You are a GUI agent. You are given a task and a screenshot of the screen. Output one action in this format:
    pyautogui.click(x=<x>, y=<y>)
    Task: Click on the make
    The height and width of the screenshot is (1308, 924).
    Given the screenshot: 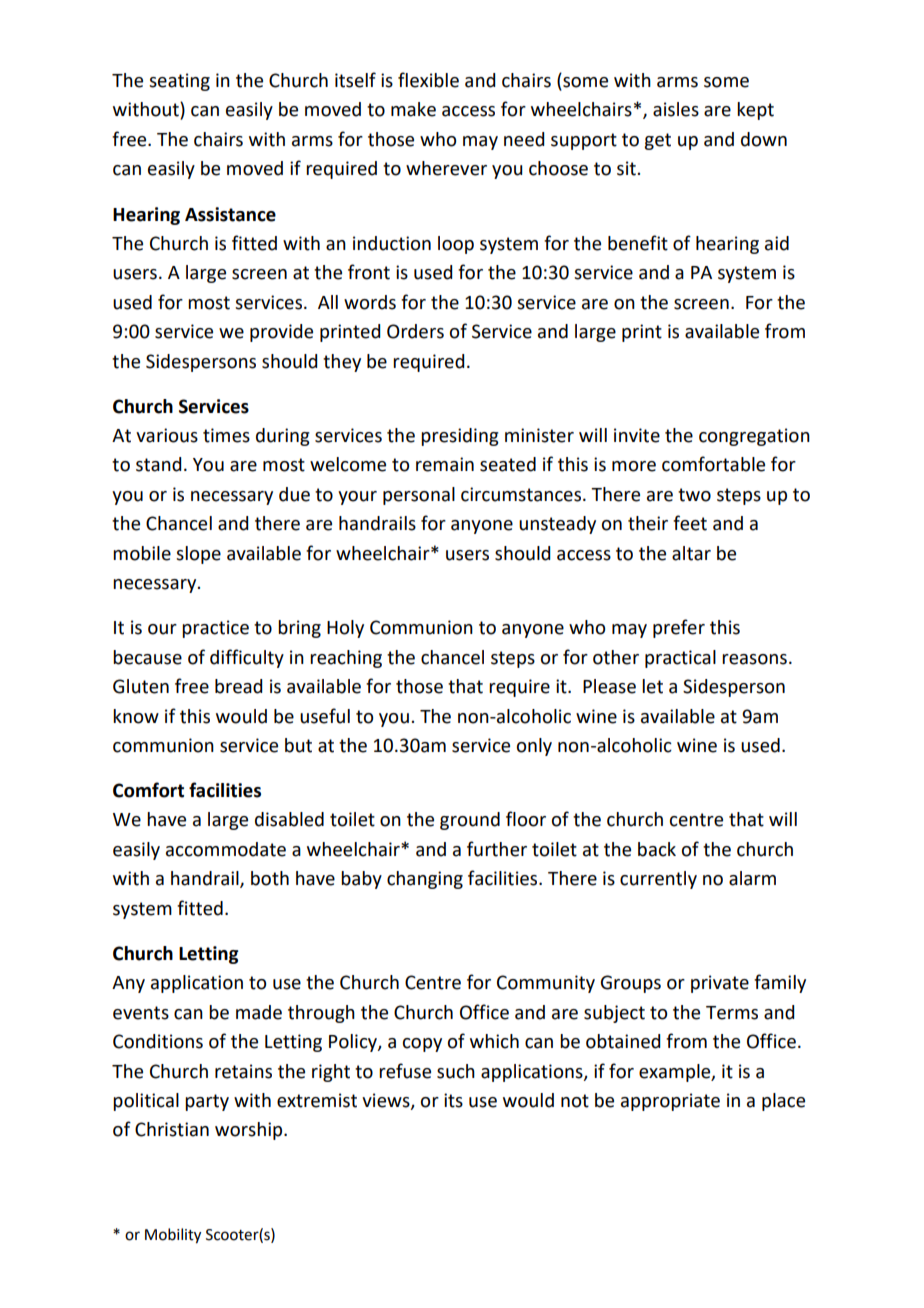 What is the action you would take?
    pyautogui.click(x=413, y=109)
